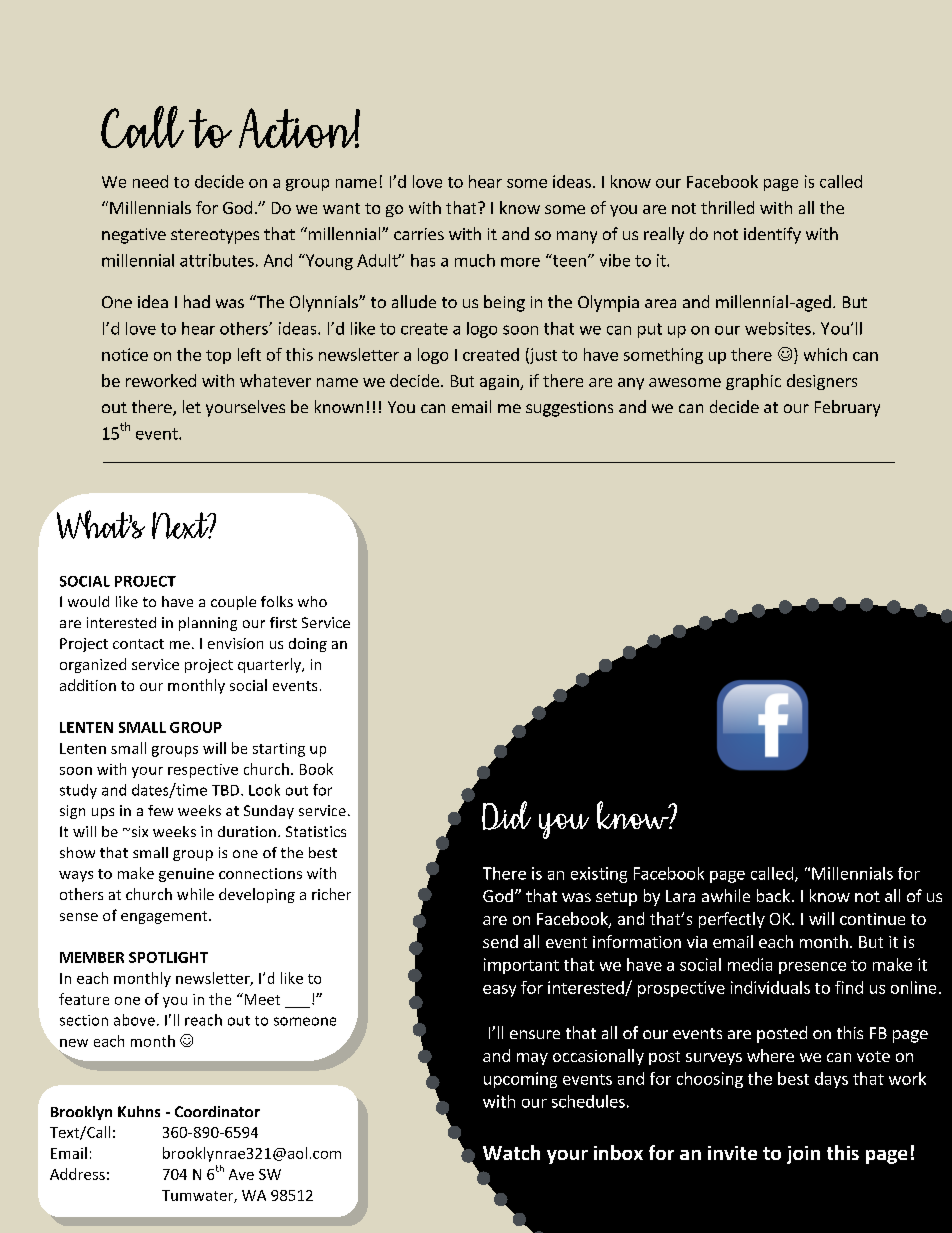  I want to click on Did, so click(506, 815).
